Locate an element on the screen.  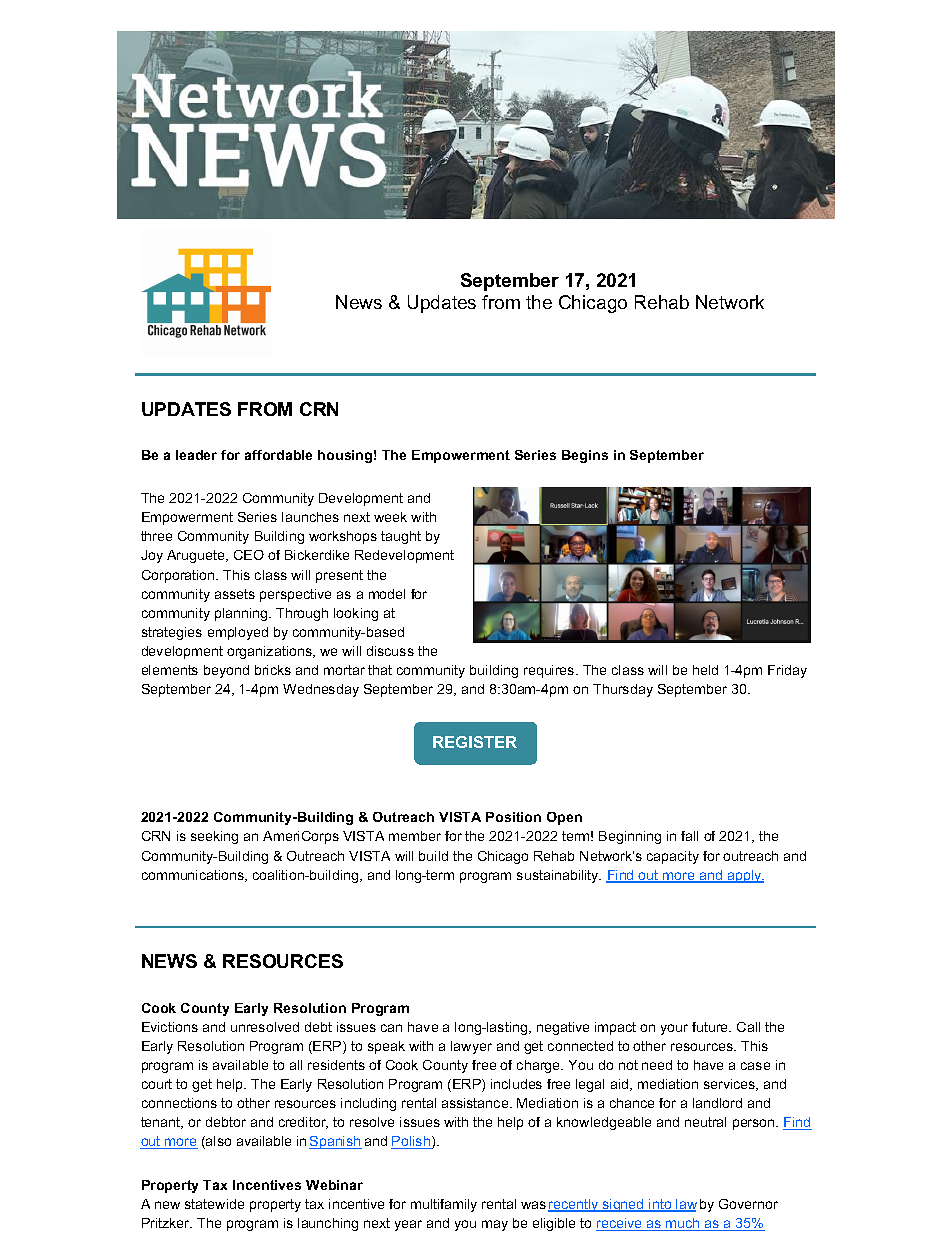
seeking is located at coordinates (214, 837).
